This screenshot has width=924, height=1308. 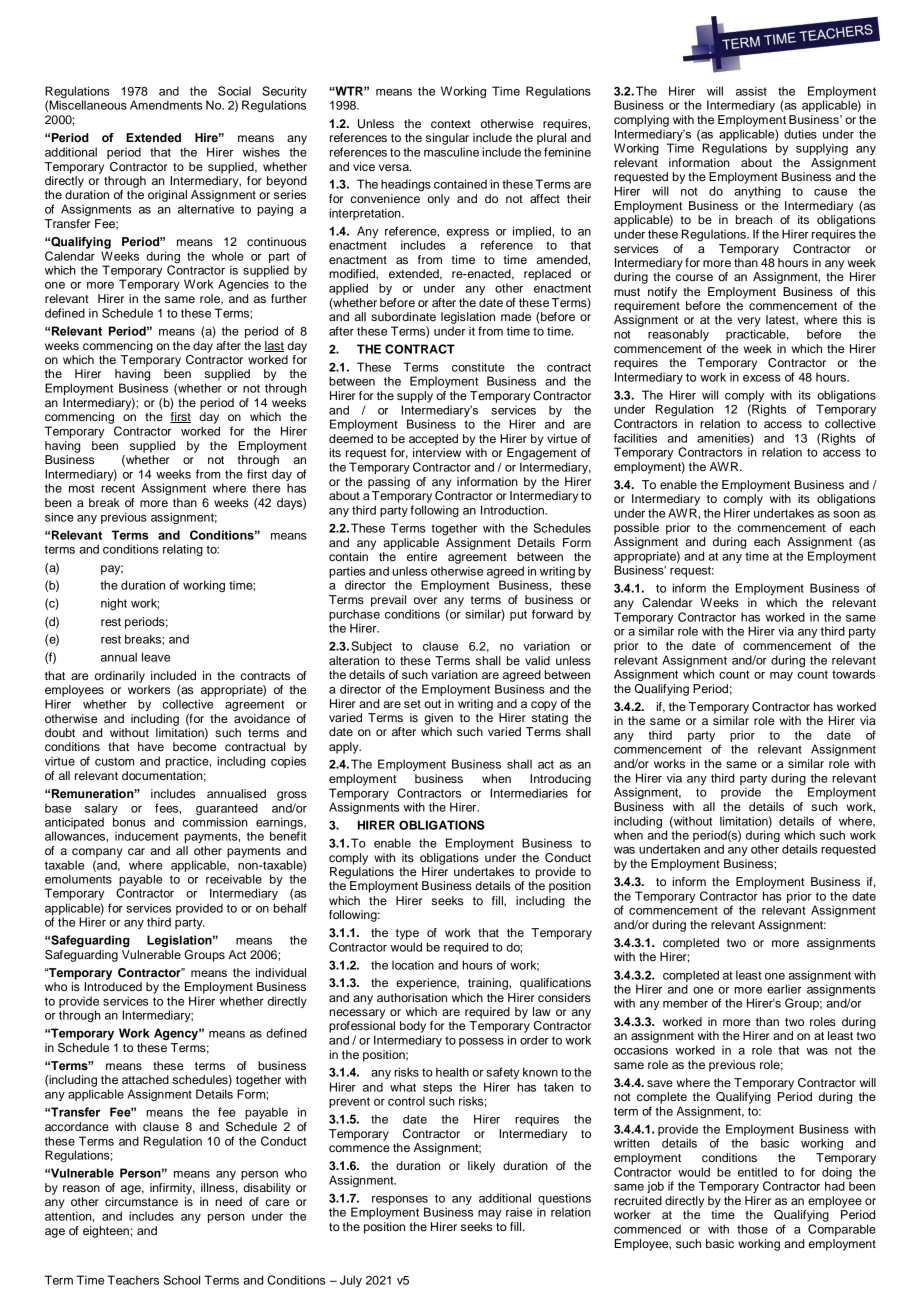 I want to click on excess, so click(x=762, y=378).
